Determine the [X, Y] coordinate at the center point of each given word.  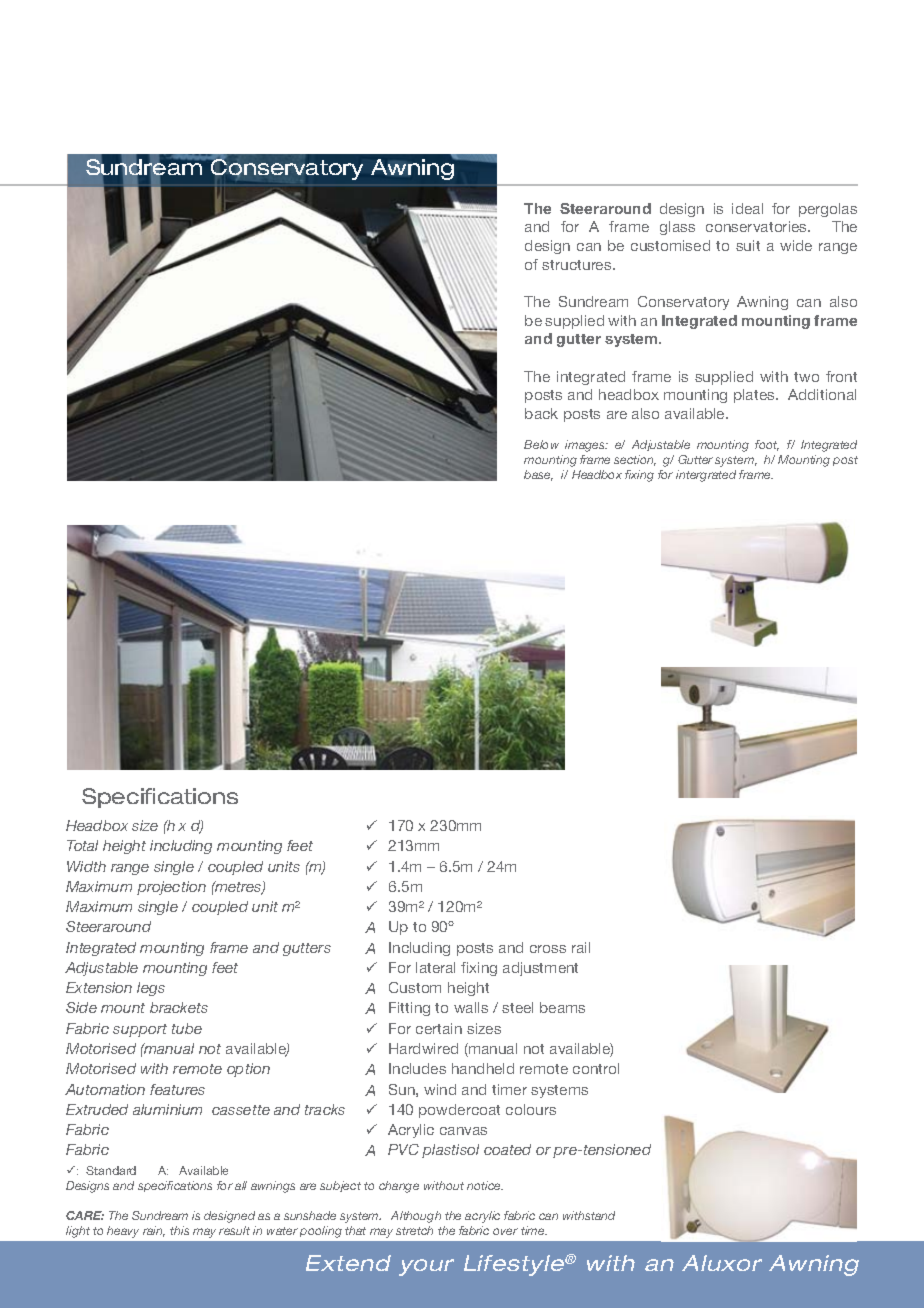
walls [471, 1007]
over [505, 1231]
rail [581, 947]
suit [748, 245]
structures [578, 265]
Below [541, 444]
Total [82, 845]
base [538, 475]
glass [677, 228]
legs [151, 989]
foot [767, 445]
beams [562, 1007]
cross [548, 949]
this [179, 1230]
